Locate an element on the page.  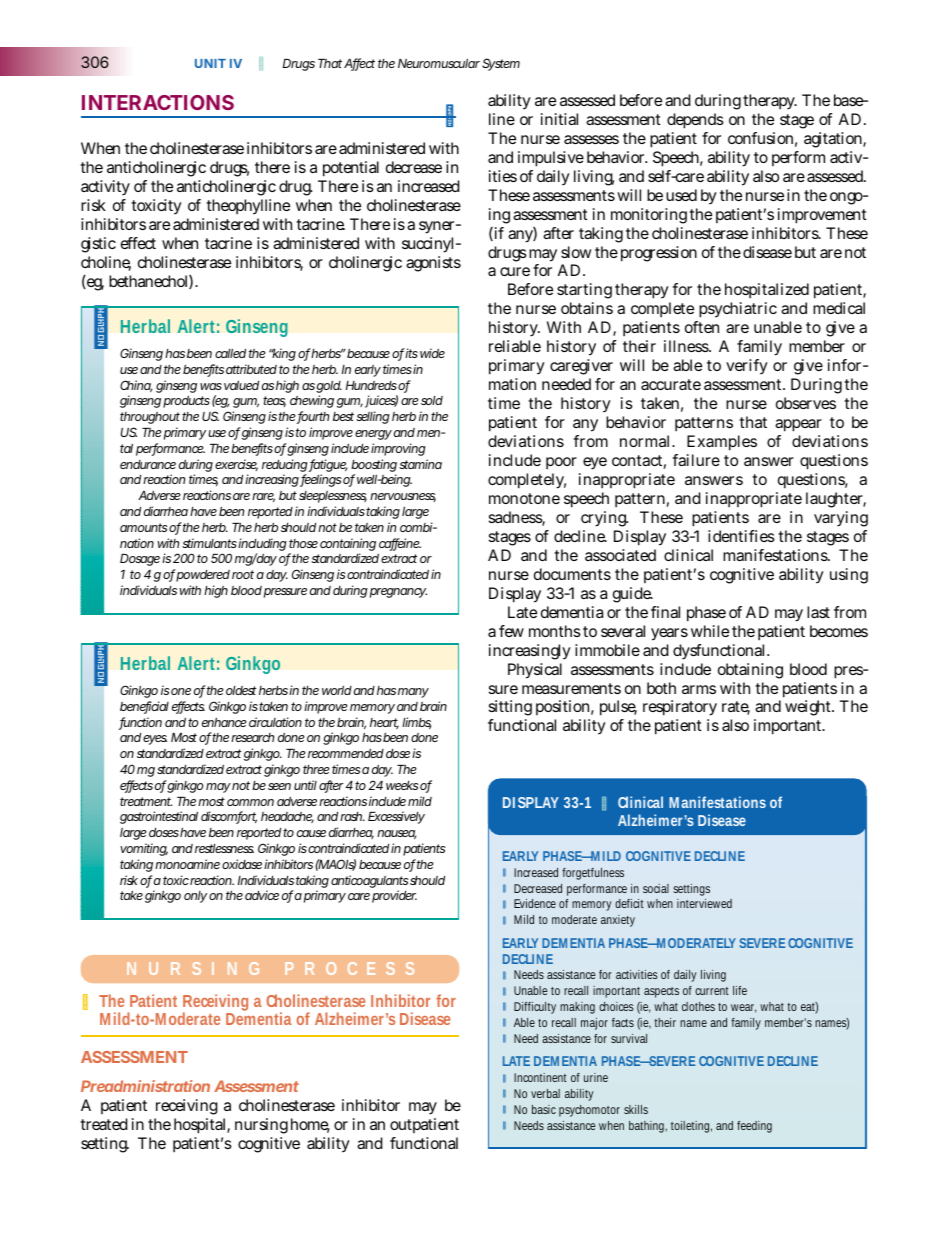
sitting is located at coordinates (510, 710).
